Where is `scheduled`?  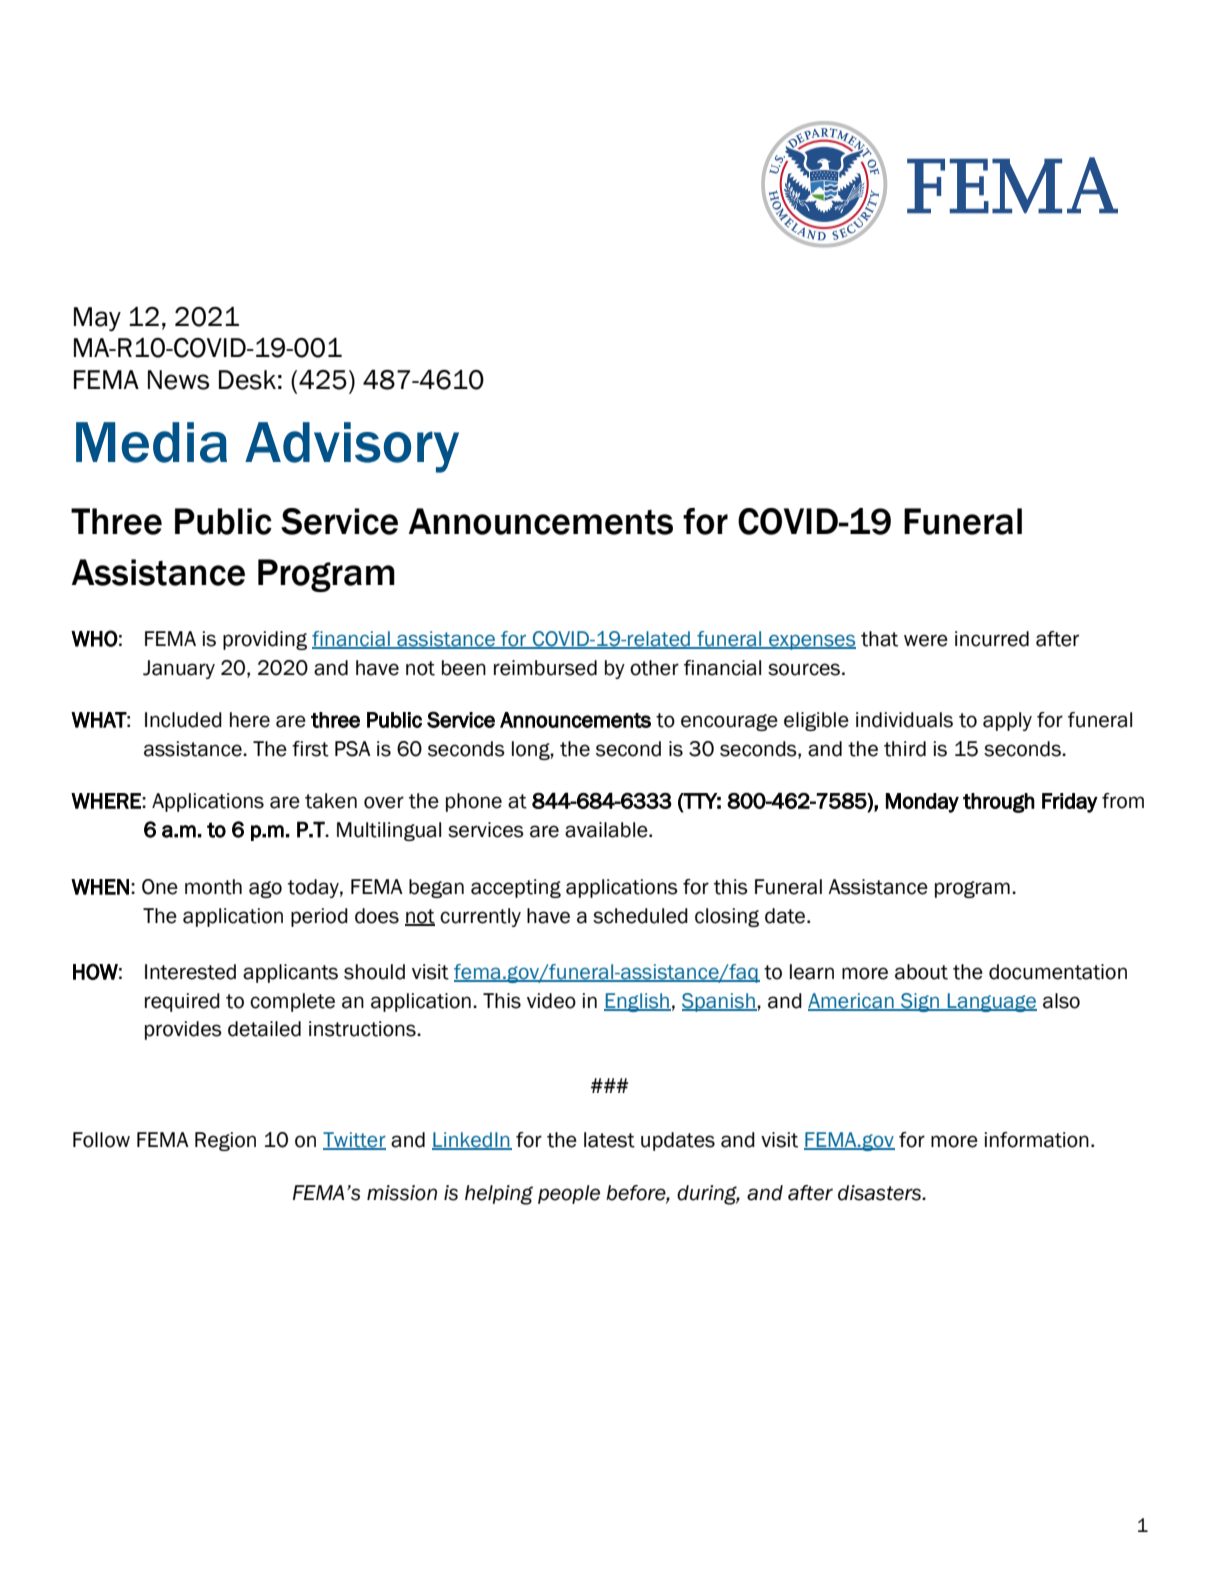 scheduled is located at coordinates (640, 916).
